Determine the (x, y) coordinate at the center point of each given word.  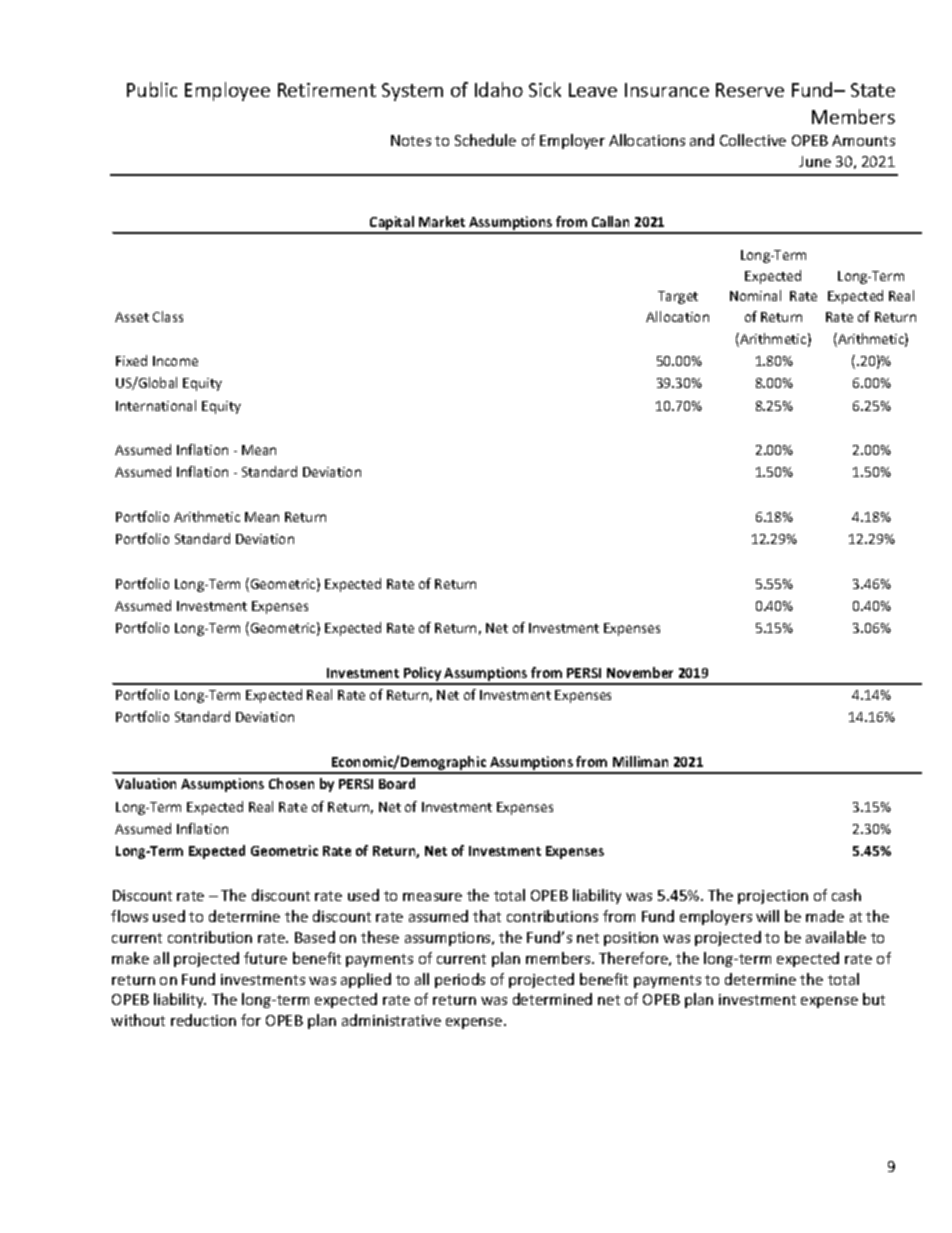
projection (773, 897)
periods (460, 980)
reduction (203, 1020)
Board (397, 783)
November (640, 672)
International (156, 405)
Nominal (755, 295)
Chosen (291, 783)
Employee (227, 91)
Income (175, 361)
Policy (423, 675)
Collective (753, 140)
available (836, 937)
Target (678, 297)
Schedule (485, 140)
